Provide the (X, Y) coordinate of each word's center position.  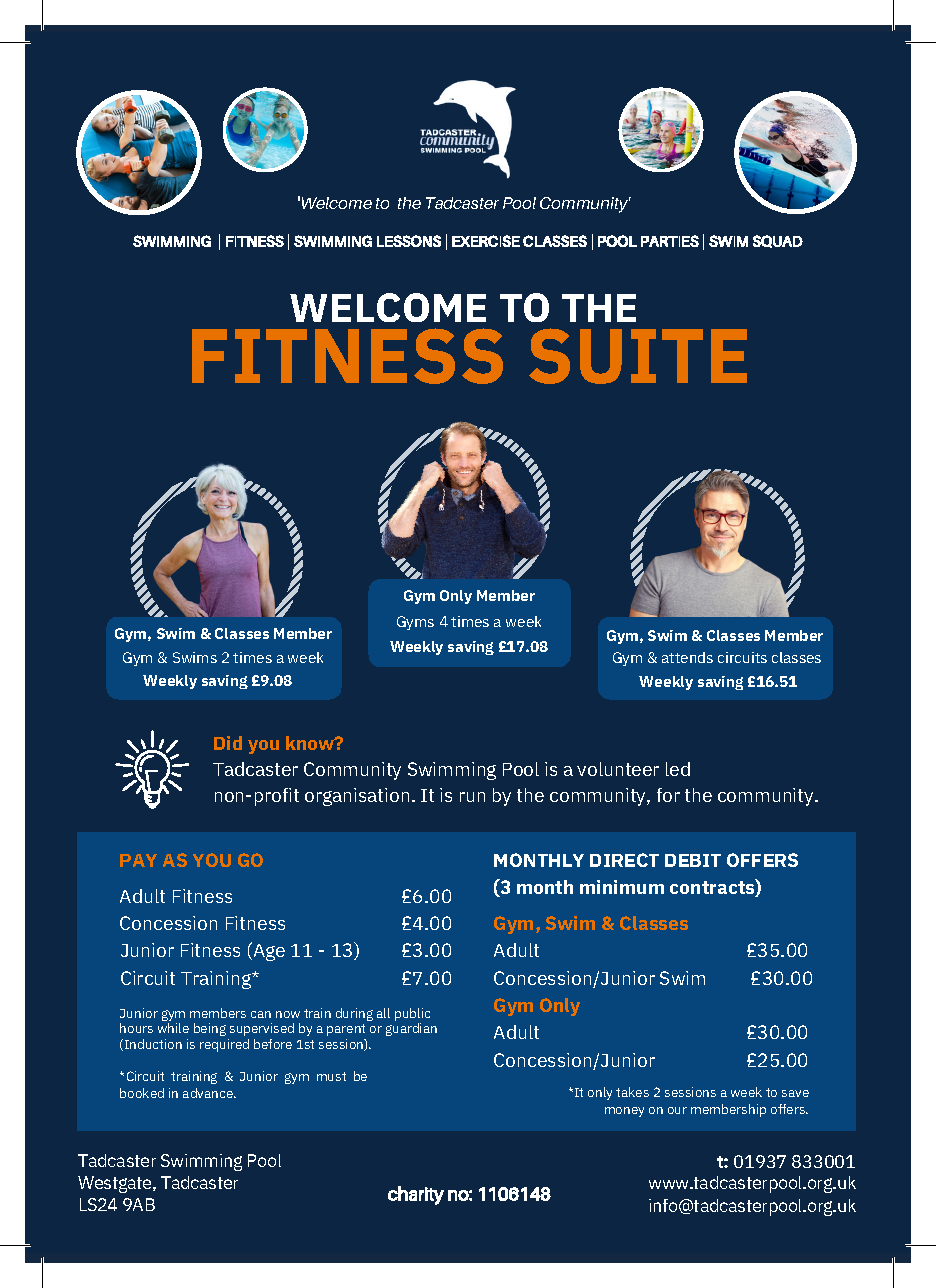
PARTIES (670, 241)
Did (228, 743)
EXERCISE (486, 241)
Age (268, 951)
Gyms (415, 623)
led (678, 769)
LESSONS (409, 241)
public (412, 1014)
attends (687, 657)
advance (209, 1093)
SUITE (638, 356)
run (472, 797)
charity (416, 1195)
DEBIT (693, 860)
